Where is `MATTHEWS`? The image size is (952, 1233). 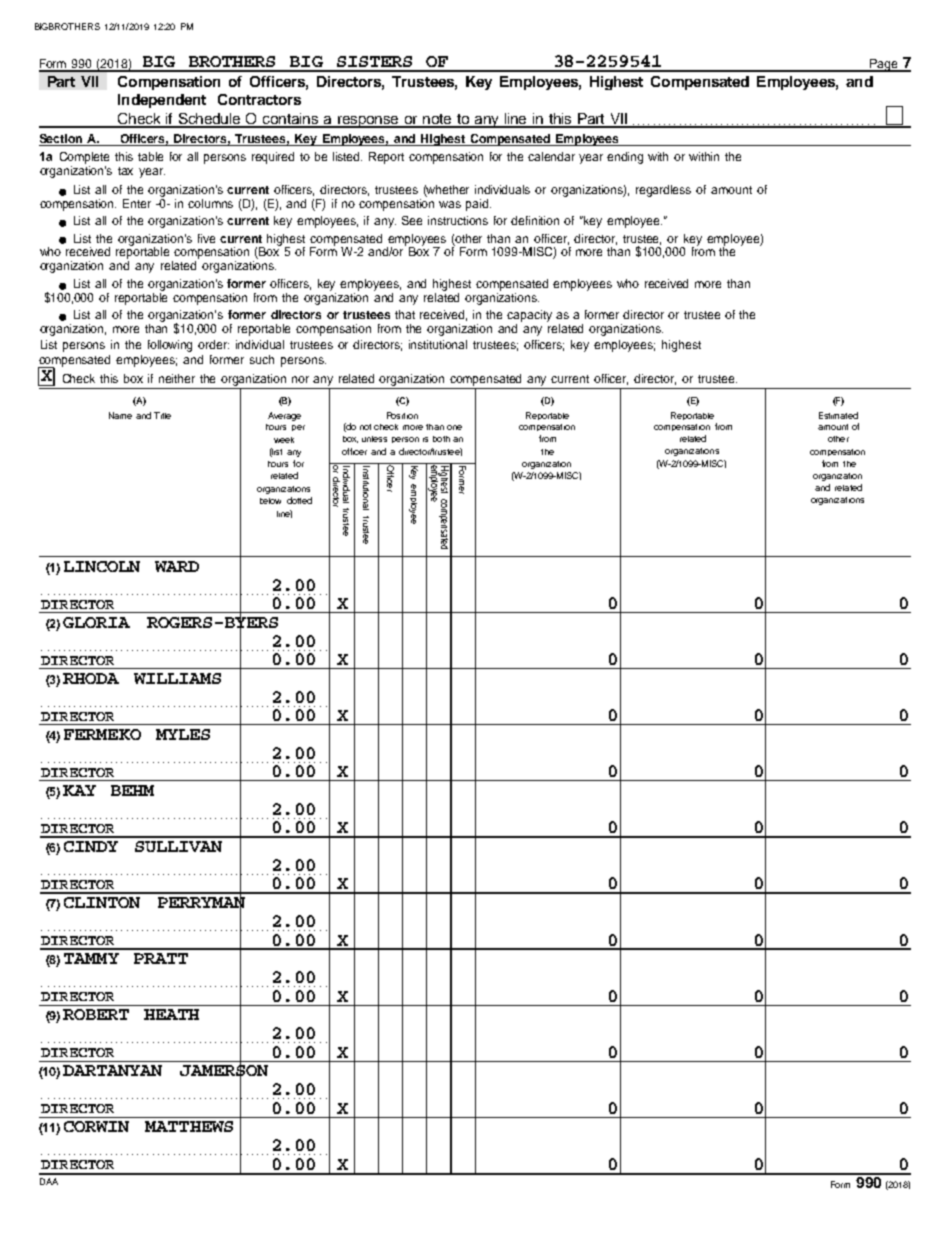
MATTHEWS is located at coordinates (189, 1126).
